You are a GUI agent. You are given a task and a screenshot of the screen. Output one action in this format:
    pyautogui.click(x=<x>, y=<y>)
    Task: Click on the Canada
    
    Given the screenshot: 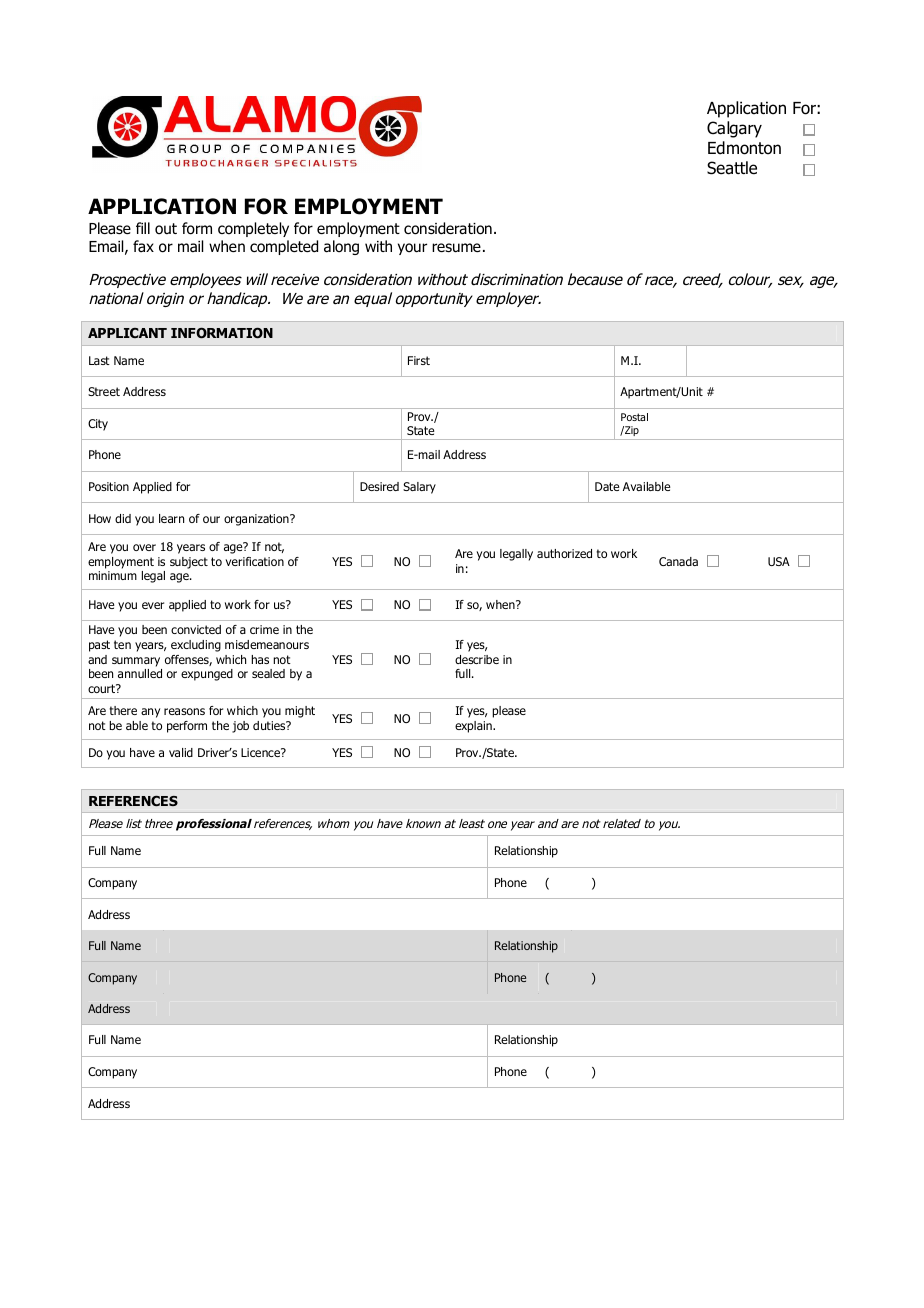 What is the action you would take?
    pyautogui.click(x=678, y=561)
